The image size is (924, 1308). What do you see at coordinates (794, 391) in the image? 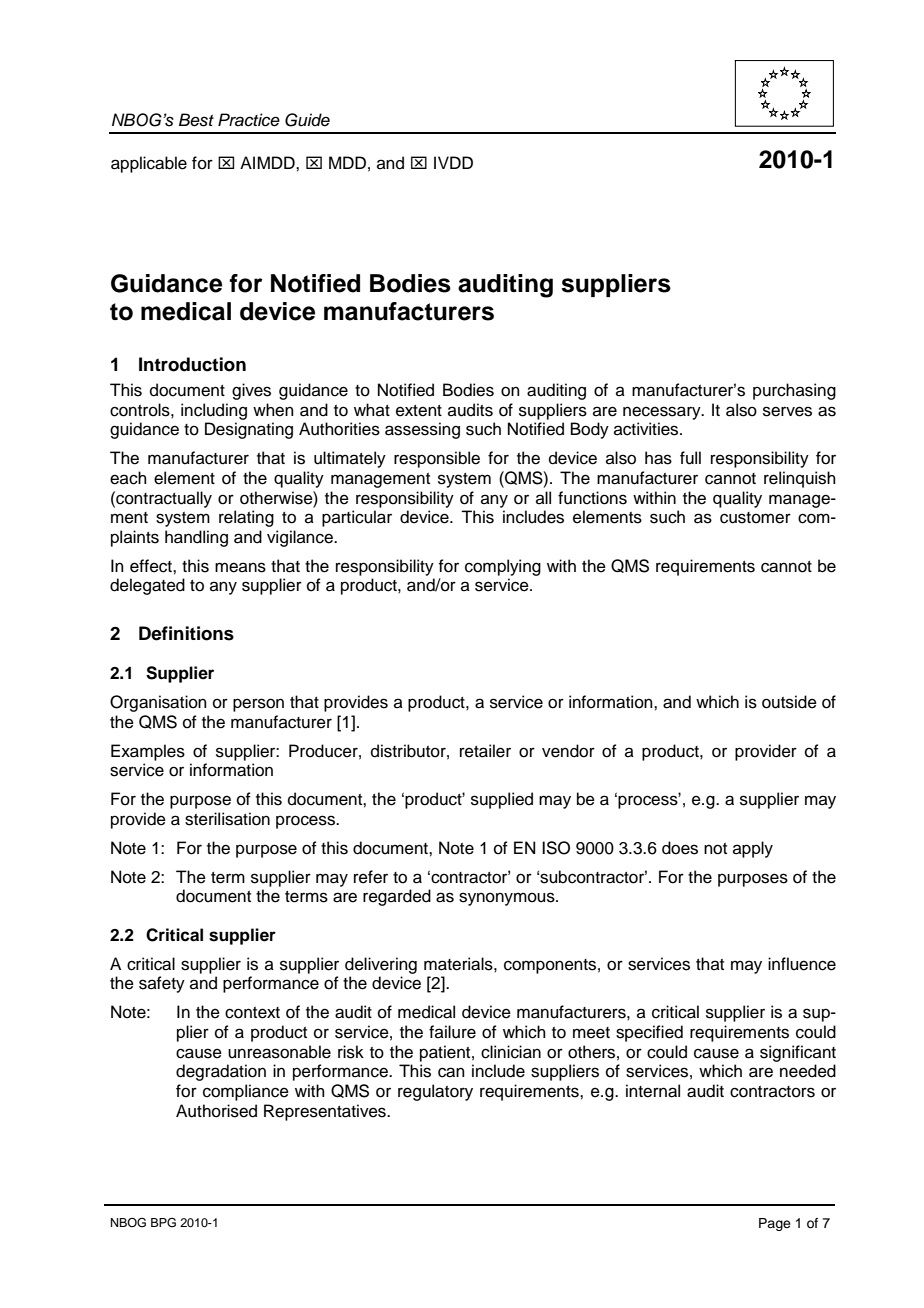
I see `purchasing` at bounding box center [794, 391].
